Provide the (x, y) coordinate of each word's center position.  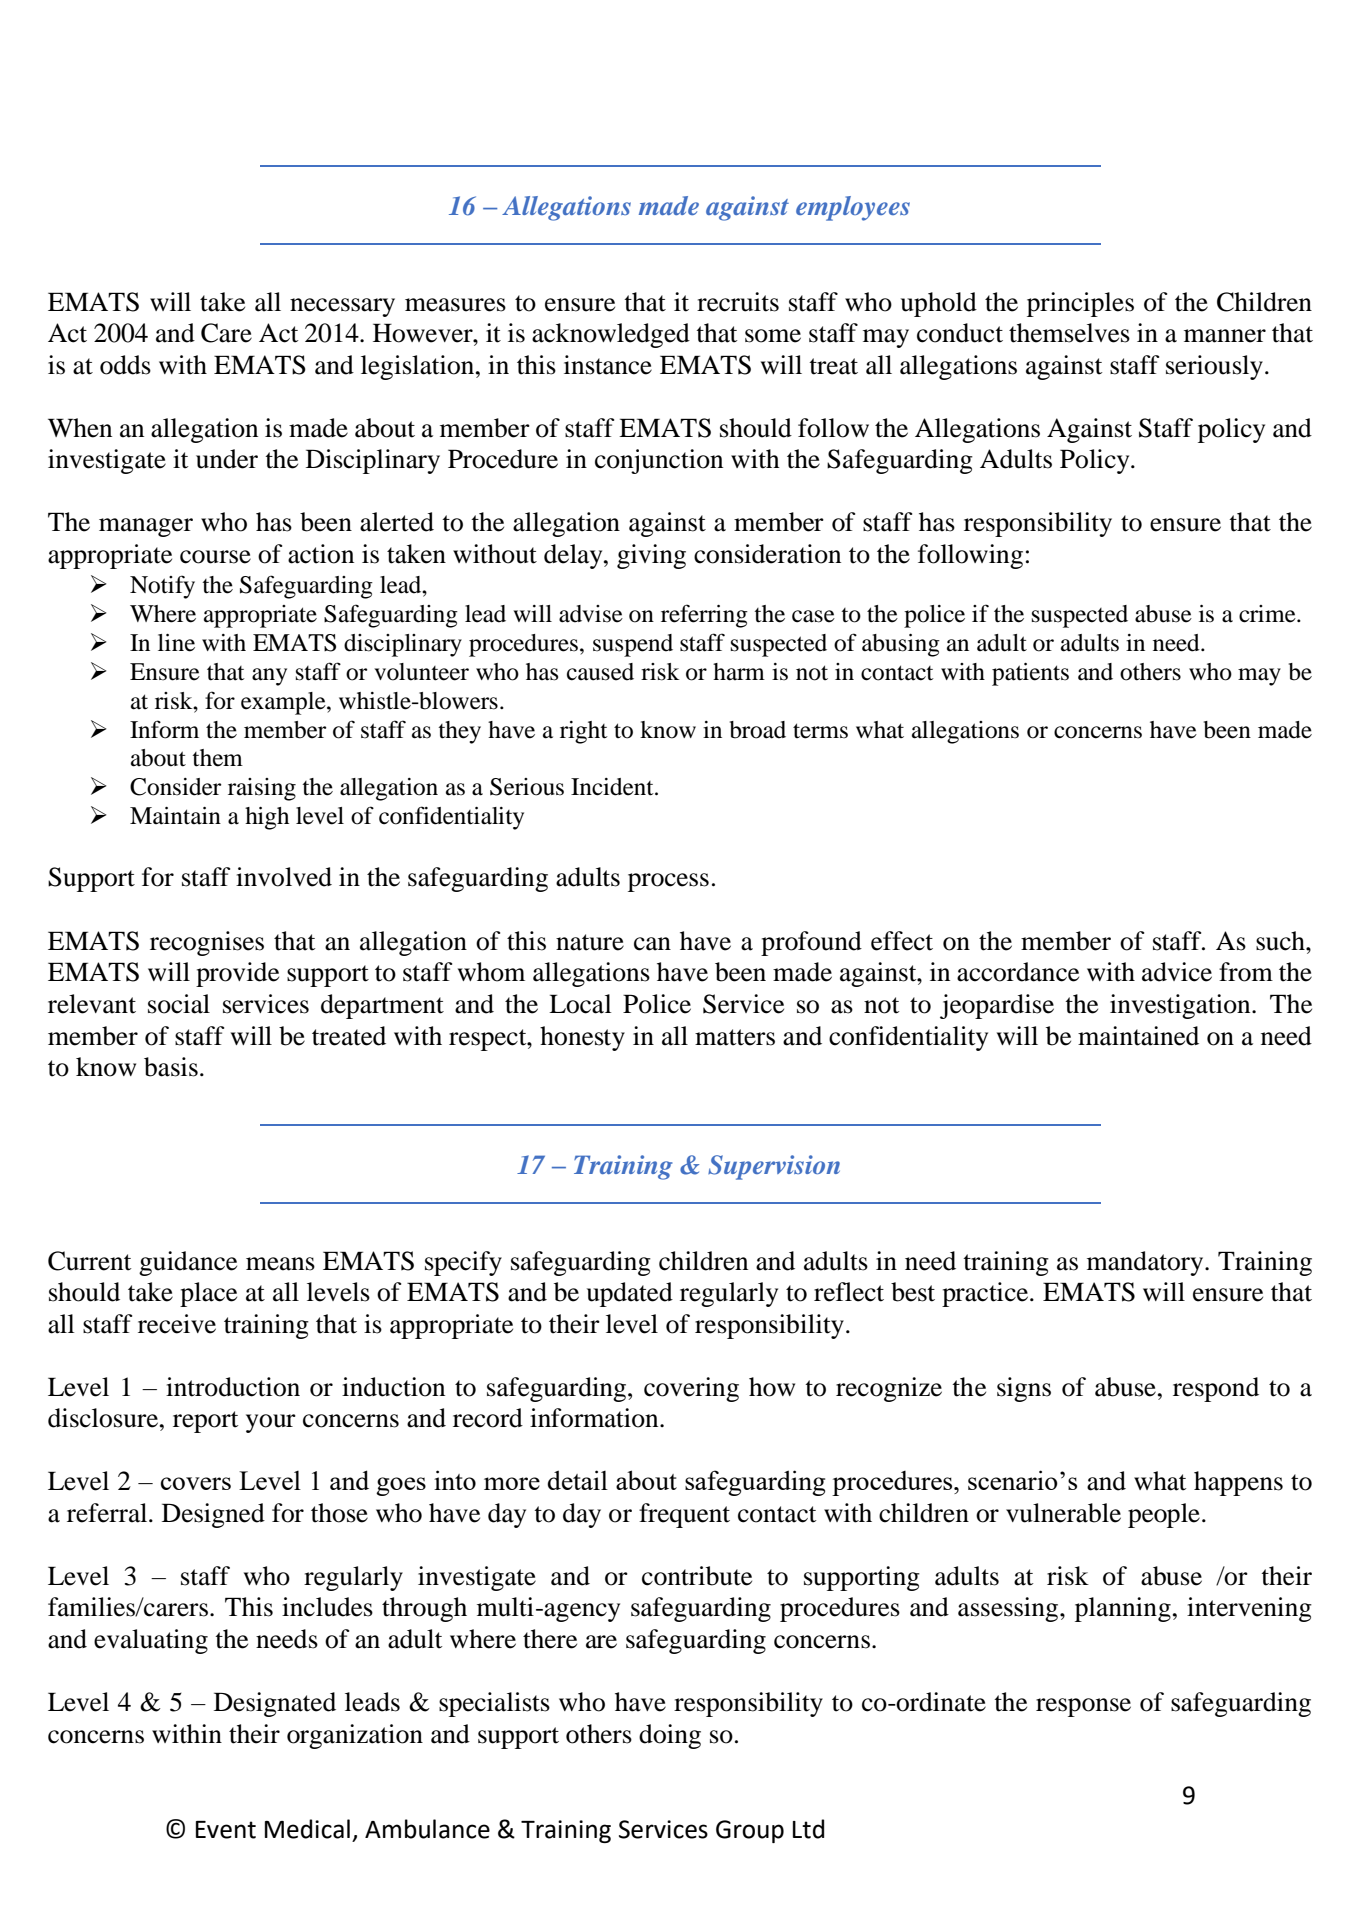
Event (226, 1830)
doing (670, 1736)
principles (1080, 304)
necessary (342, 307)
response (1083, 1707)
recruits (738, 302)
